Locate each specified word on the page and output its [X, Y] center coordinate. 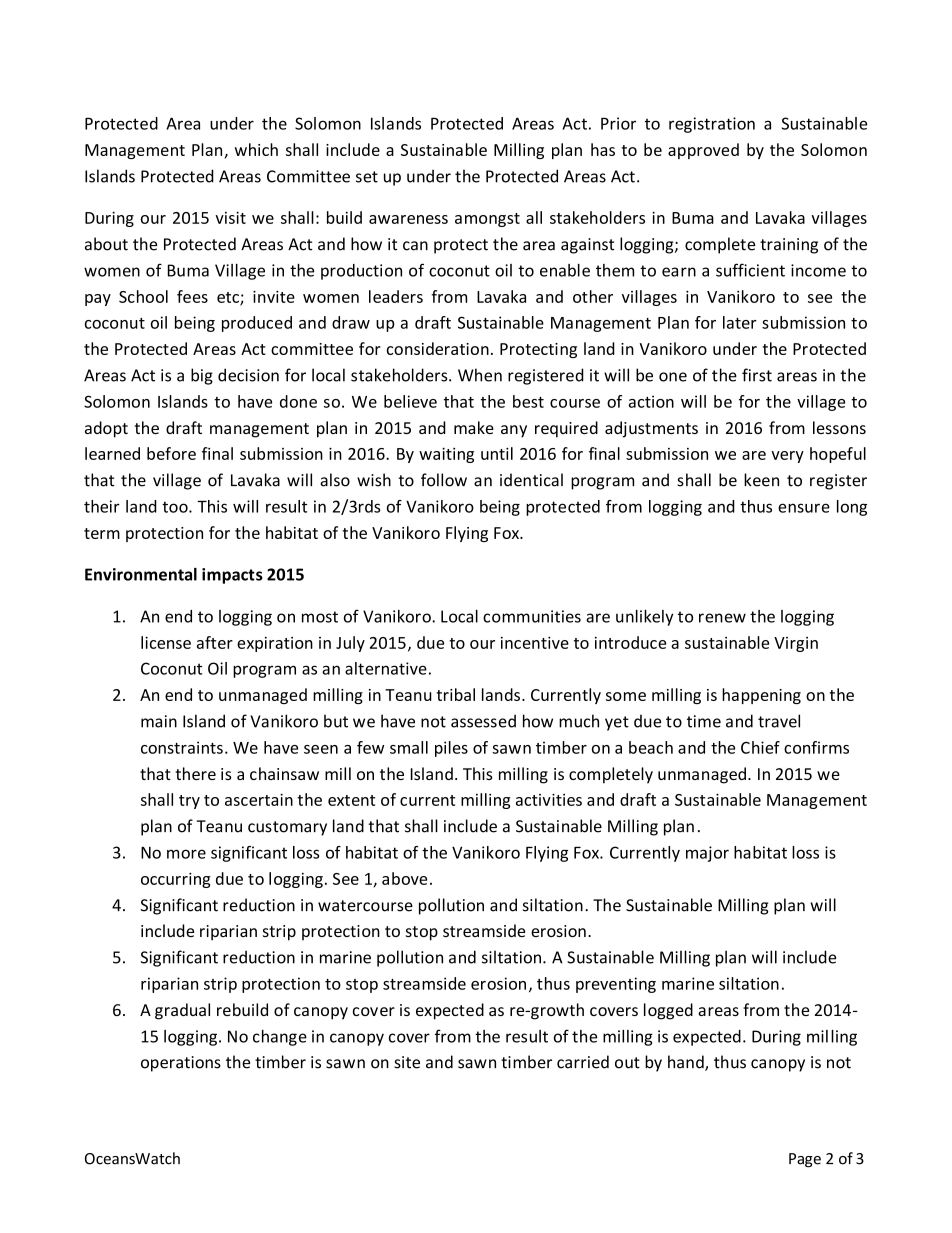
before [171, 453]
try [189, 802]
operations [181, 1064]
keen [761, 480]
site [407, 1062]
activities [549, 799]
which [256, 149]
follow [444, 480]
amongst [487, 220]
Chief [760, 747]
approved [703, 151]
